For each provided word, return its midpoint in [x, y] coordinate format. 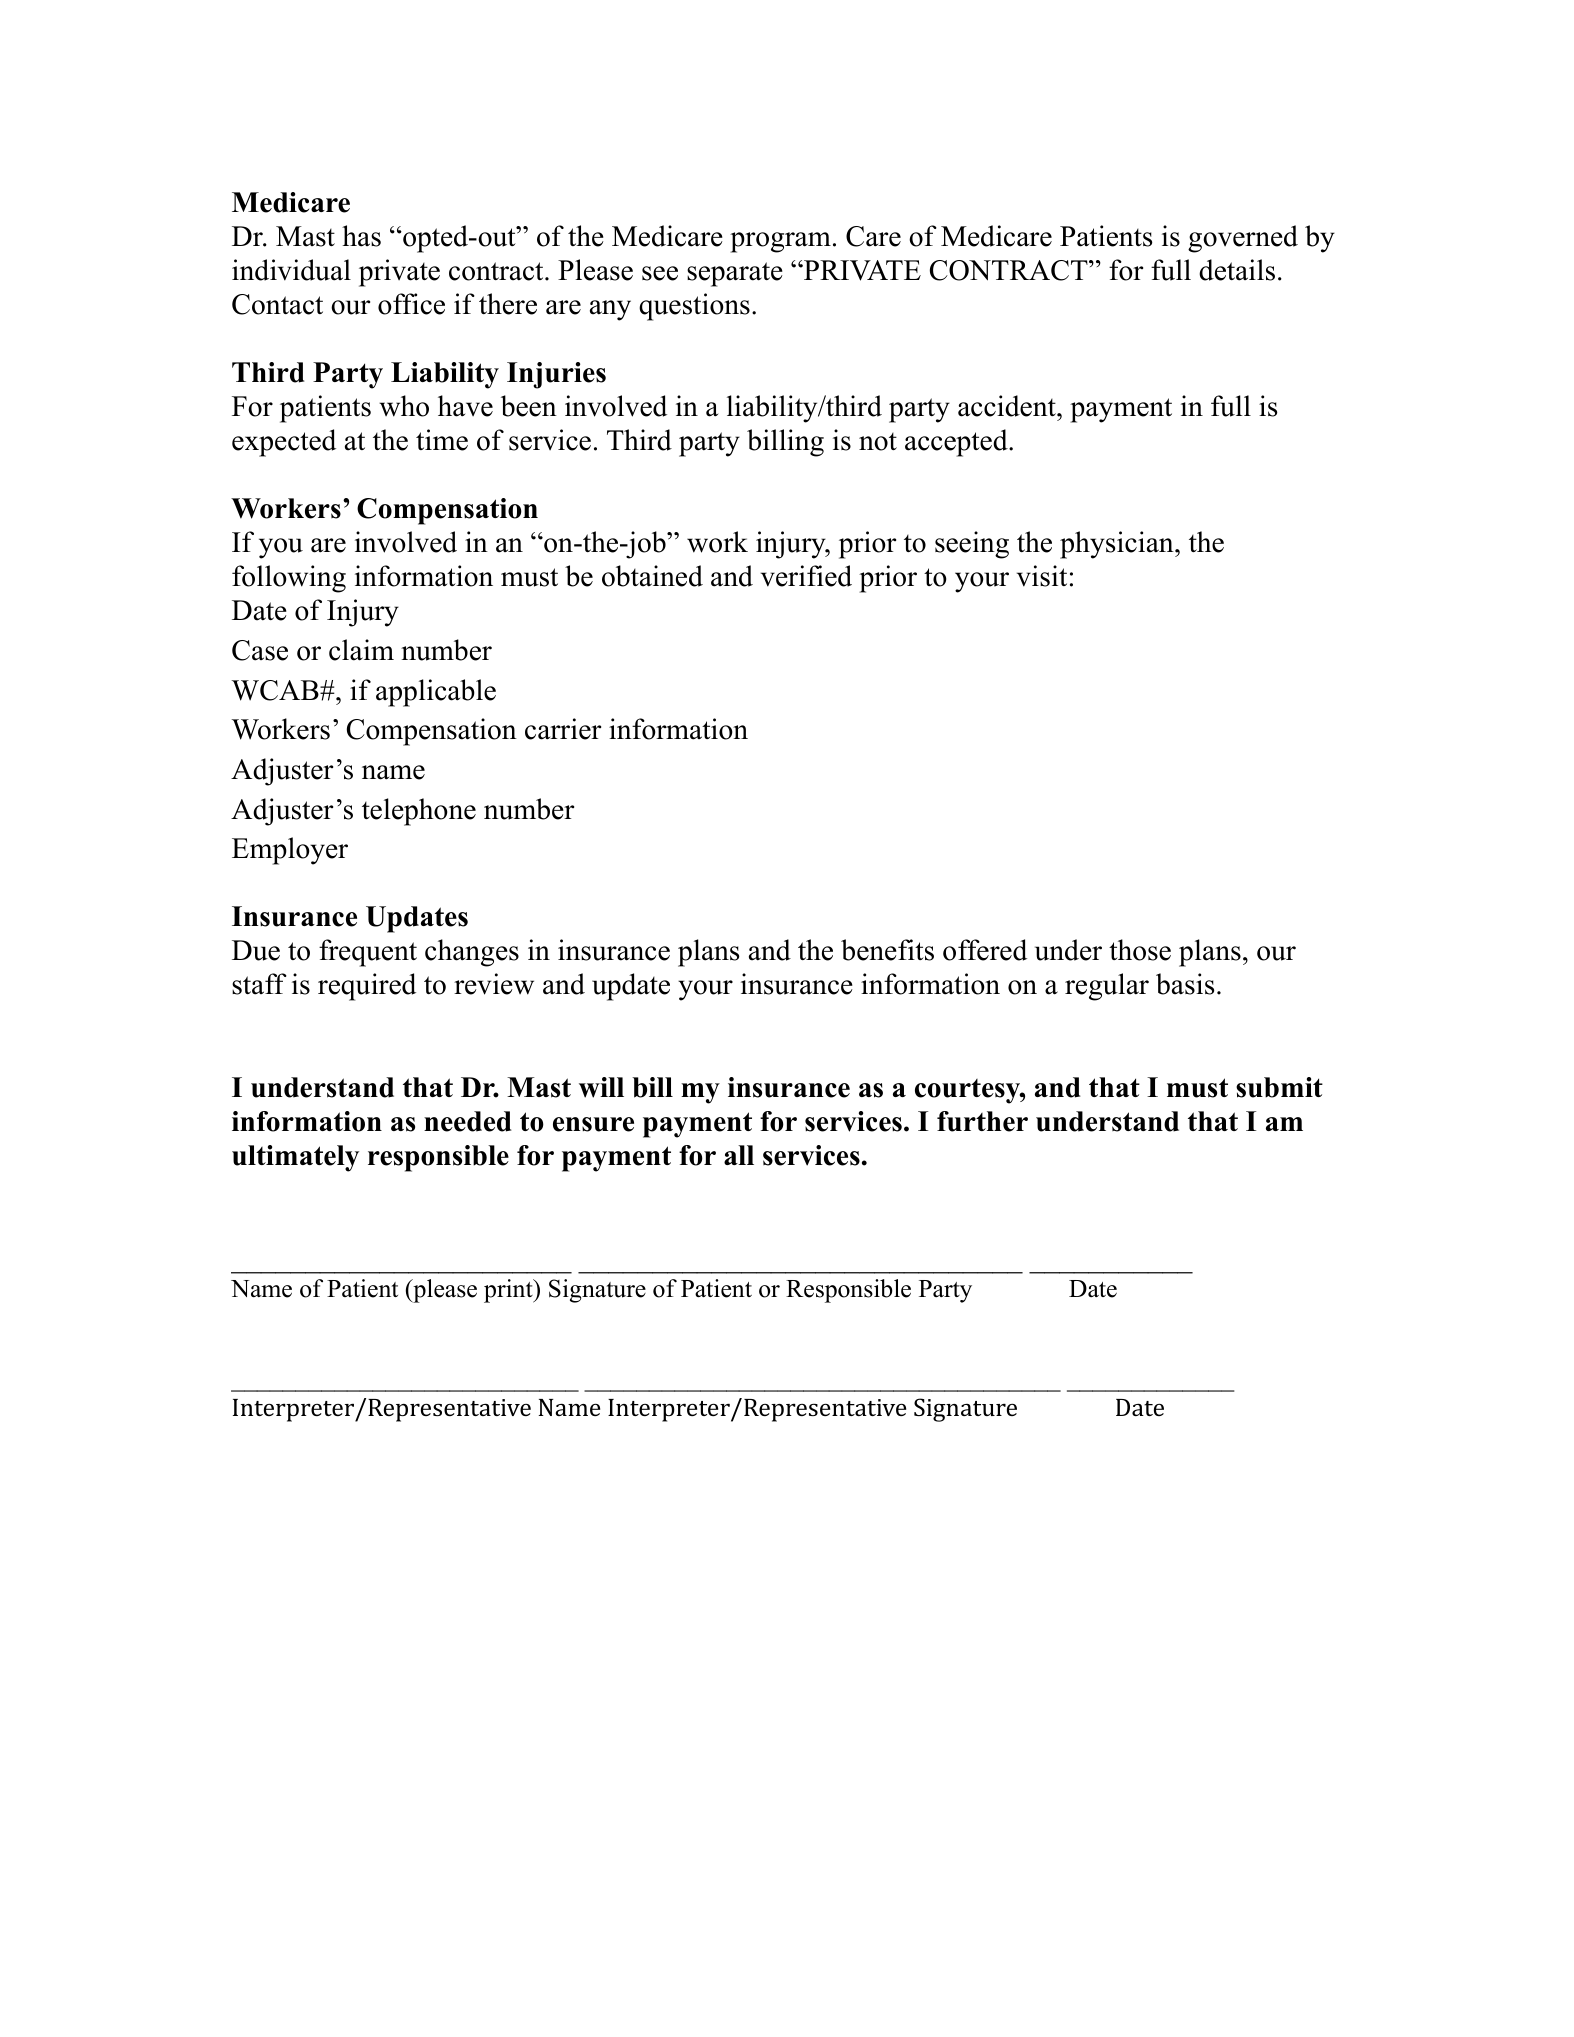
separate [735, 274]
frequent [368, 953]
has [361, 236]
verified [806, 576]
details [1237, 270]
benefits [887, 950]
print [509, 1291]
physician [1118, 545]
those [1140, 950]
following [289, 579]
